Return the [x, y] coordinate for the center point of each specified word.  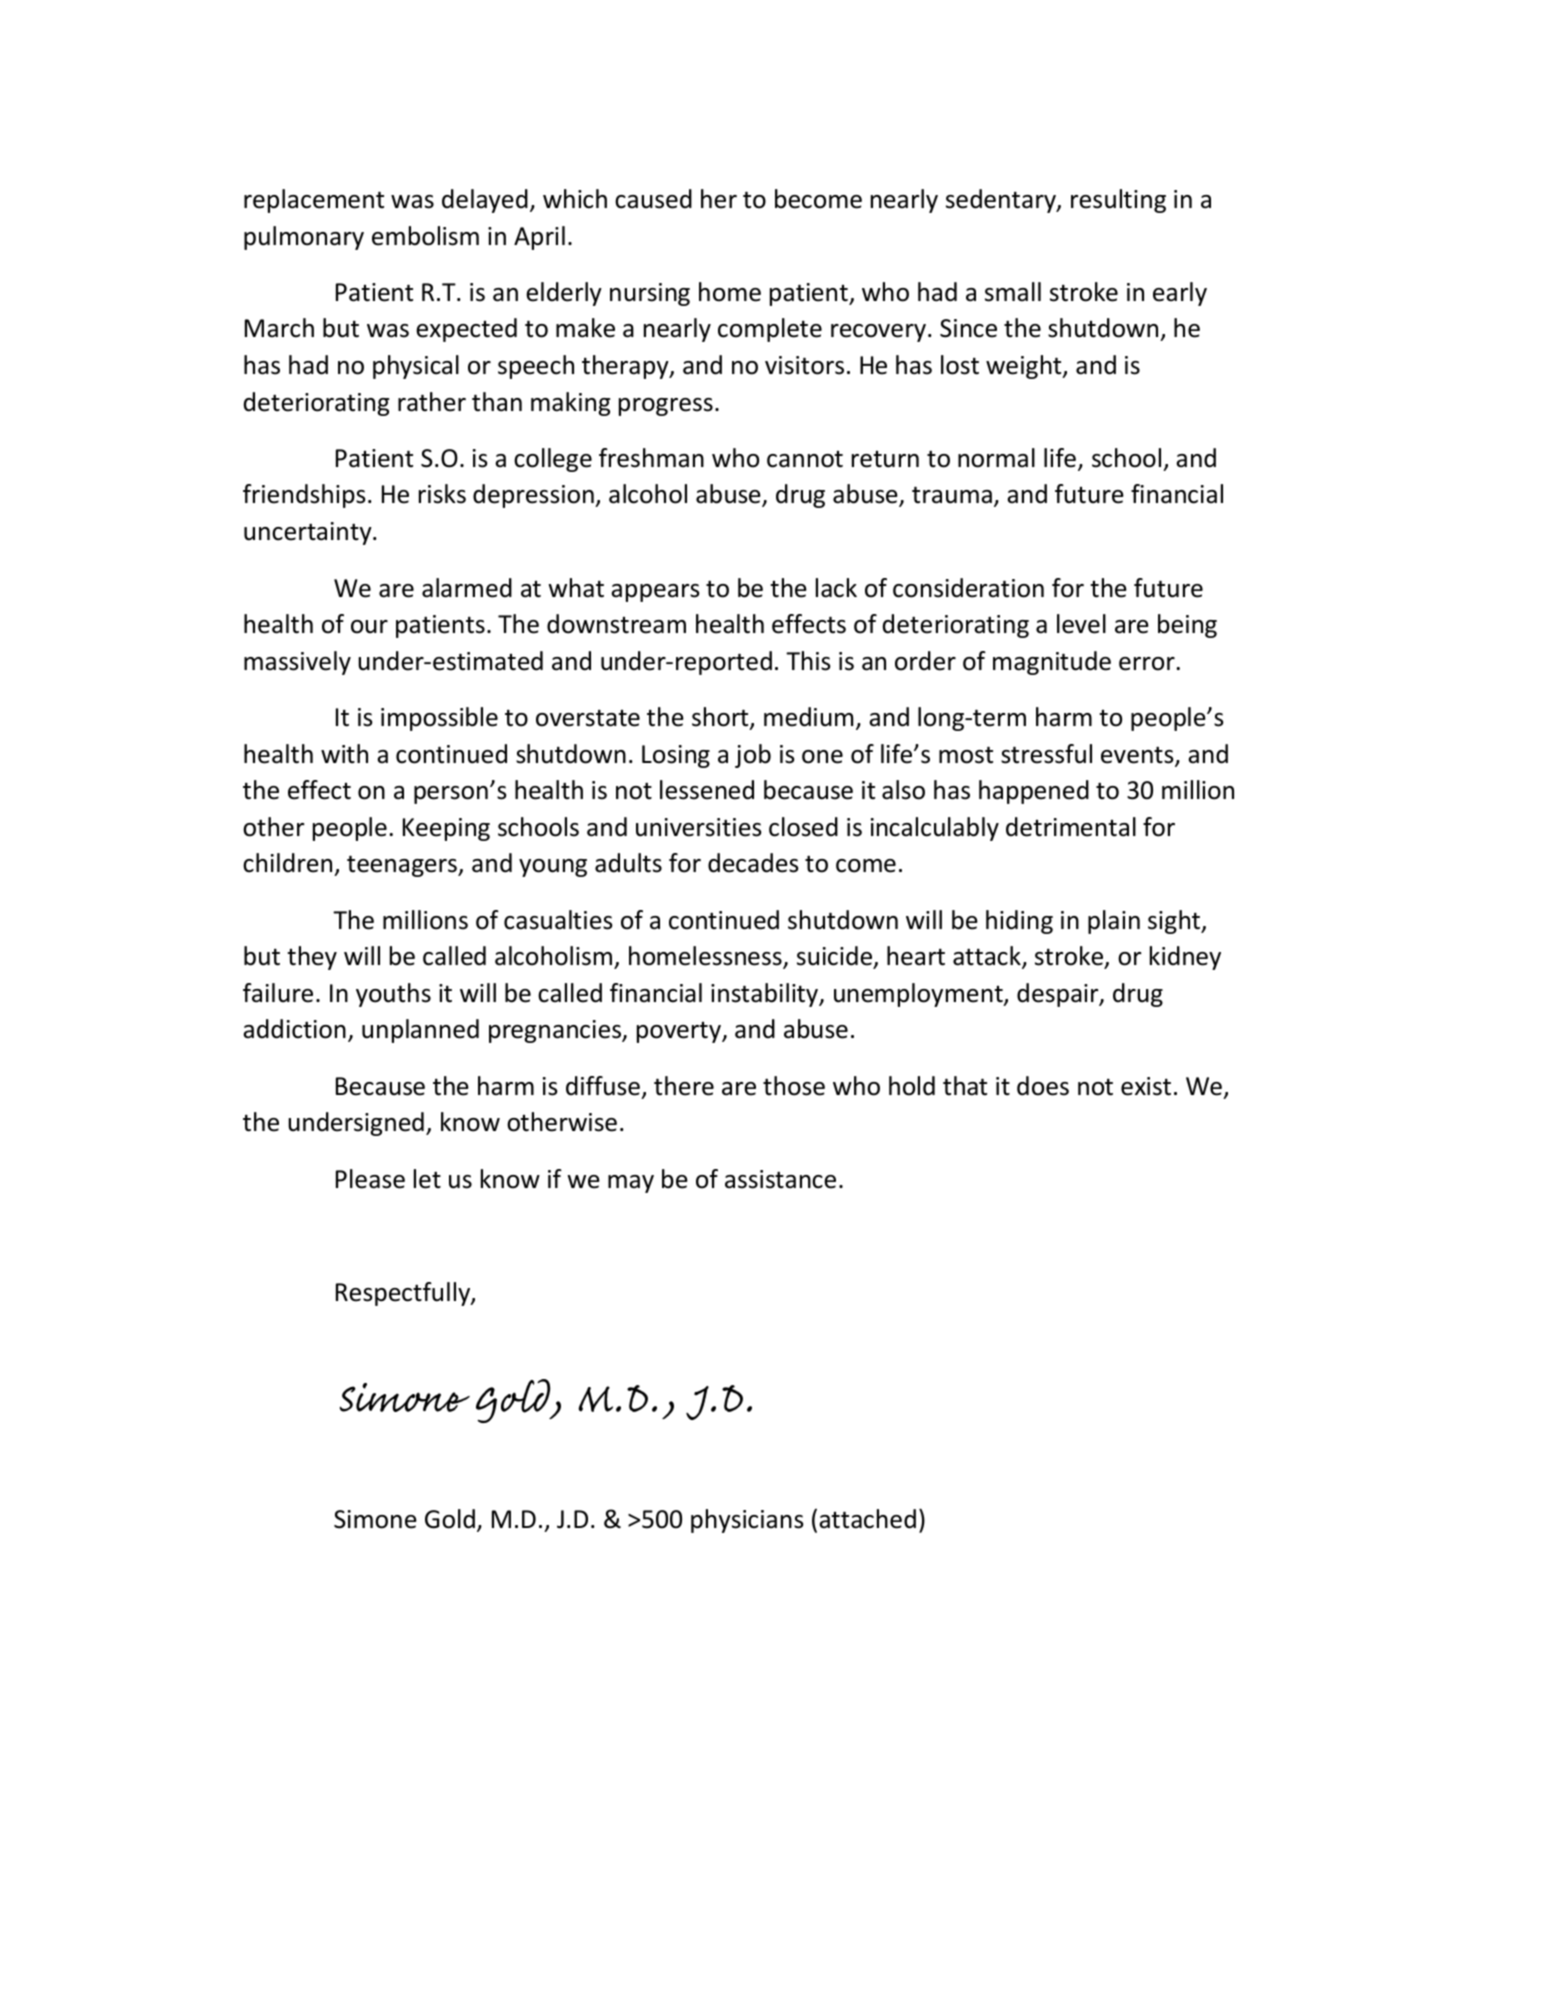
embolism [425, 236]
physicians [747, 1521]
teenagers [403, 866]
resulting [1118, 201]
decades [753, 863]
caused [653, 199]
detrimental [1071, 827]
